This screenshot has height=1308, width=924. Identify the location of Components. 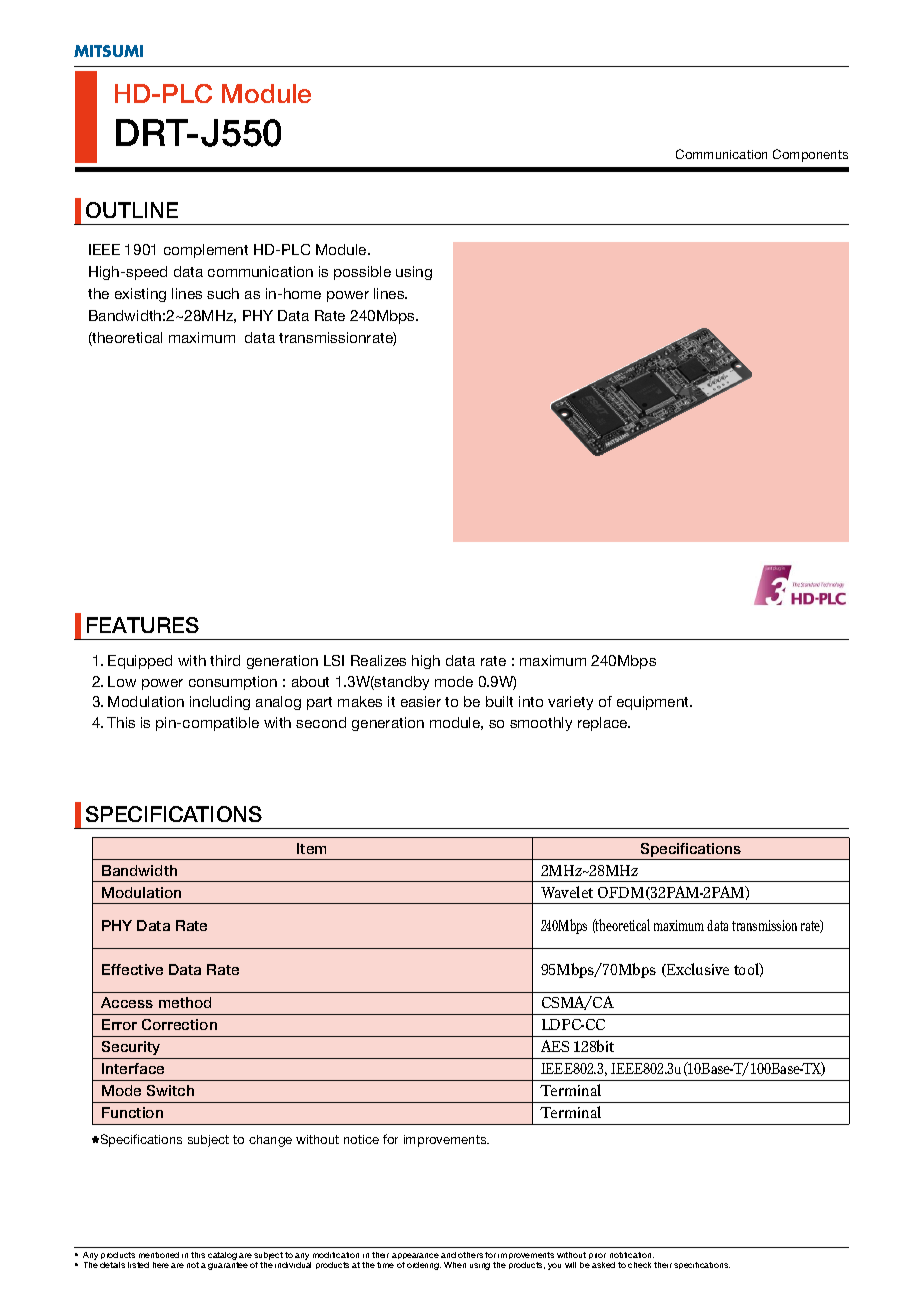
(810, 155).
